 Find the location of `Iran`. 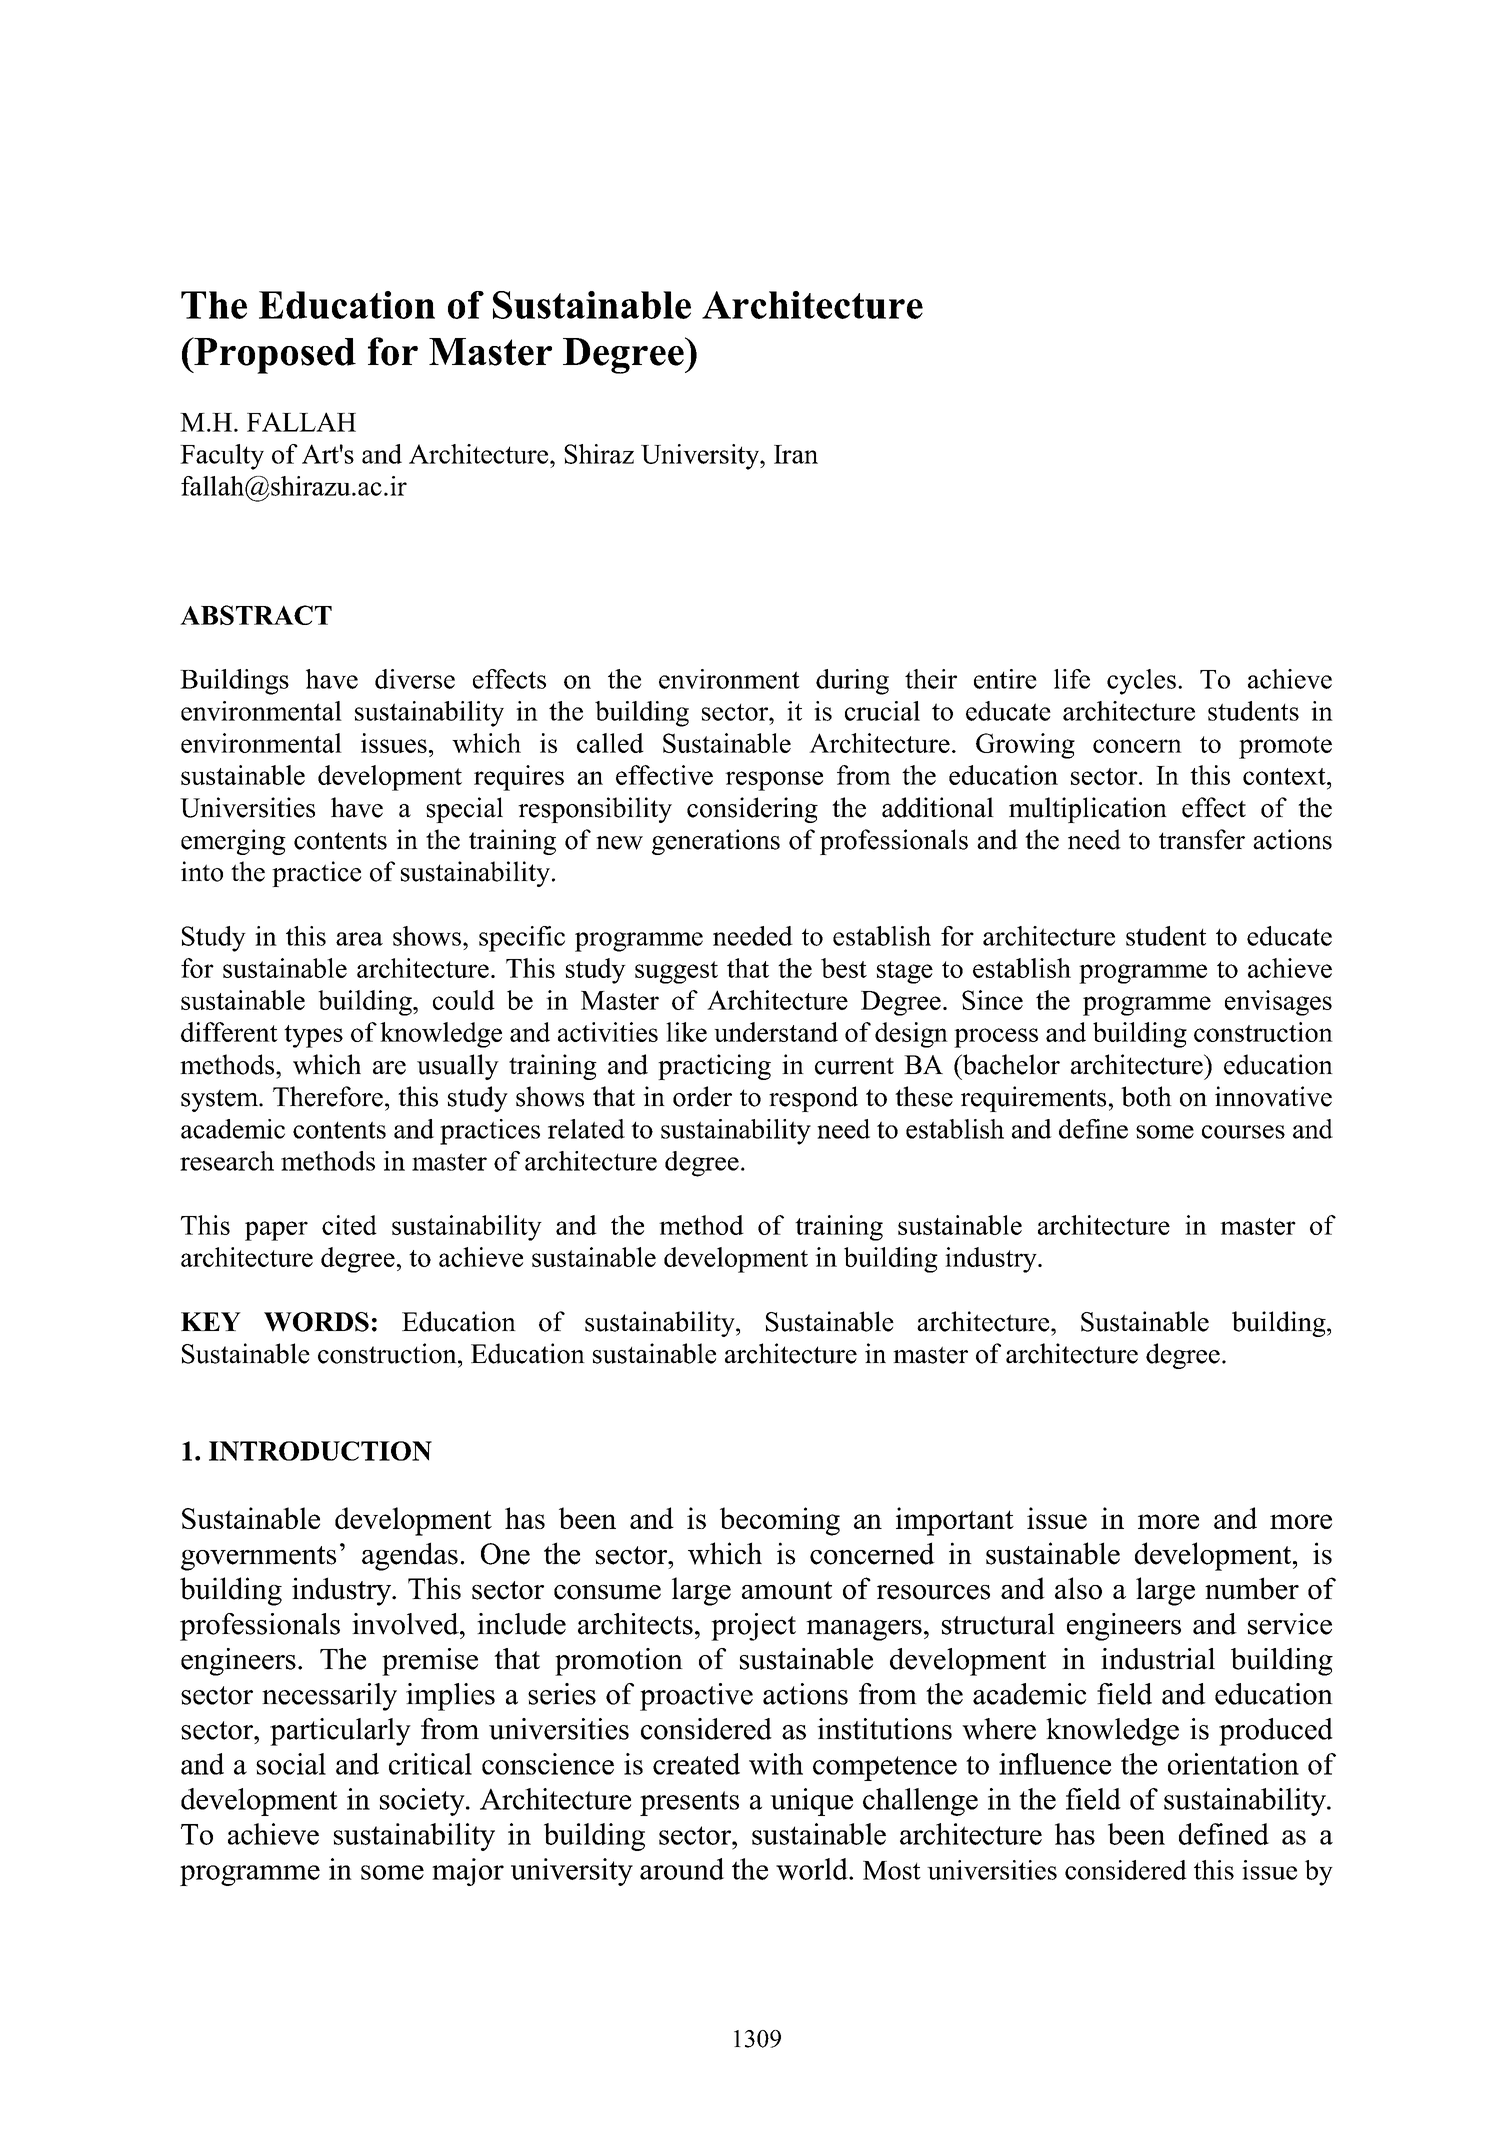

Iran is located at coordinates (796, 454).
